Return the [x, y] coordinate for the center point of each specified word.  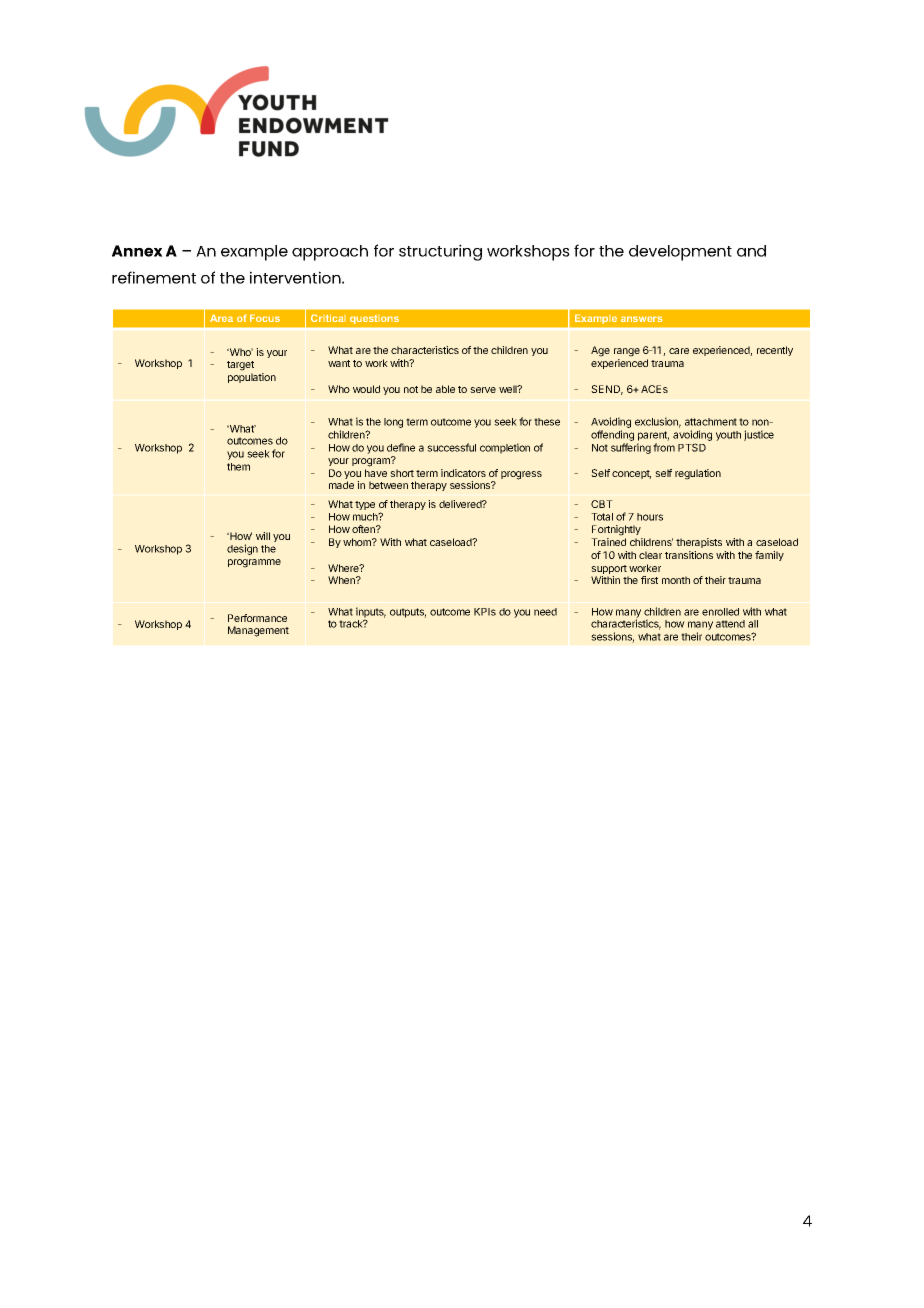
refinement [154, 277]
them [238, 467]
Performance [257, 618]
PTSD [692, 447]
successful [451, 447]
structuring [440, 252]
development [680, 253]
